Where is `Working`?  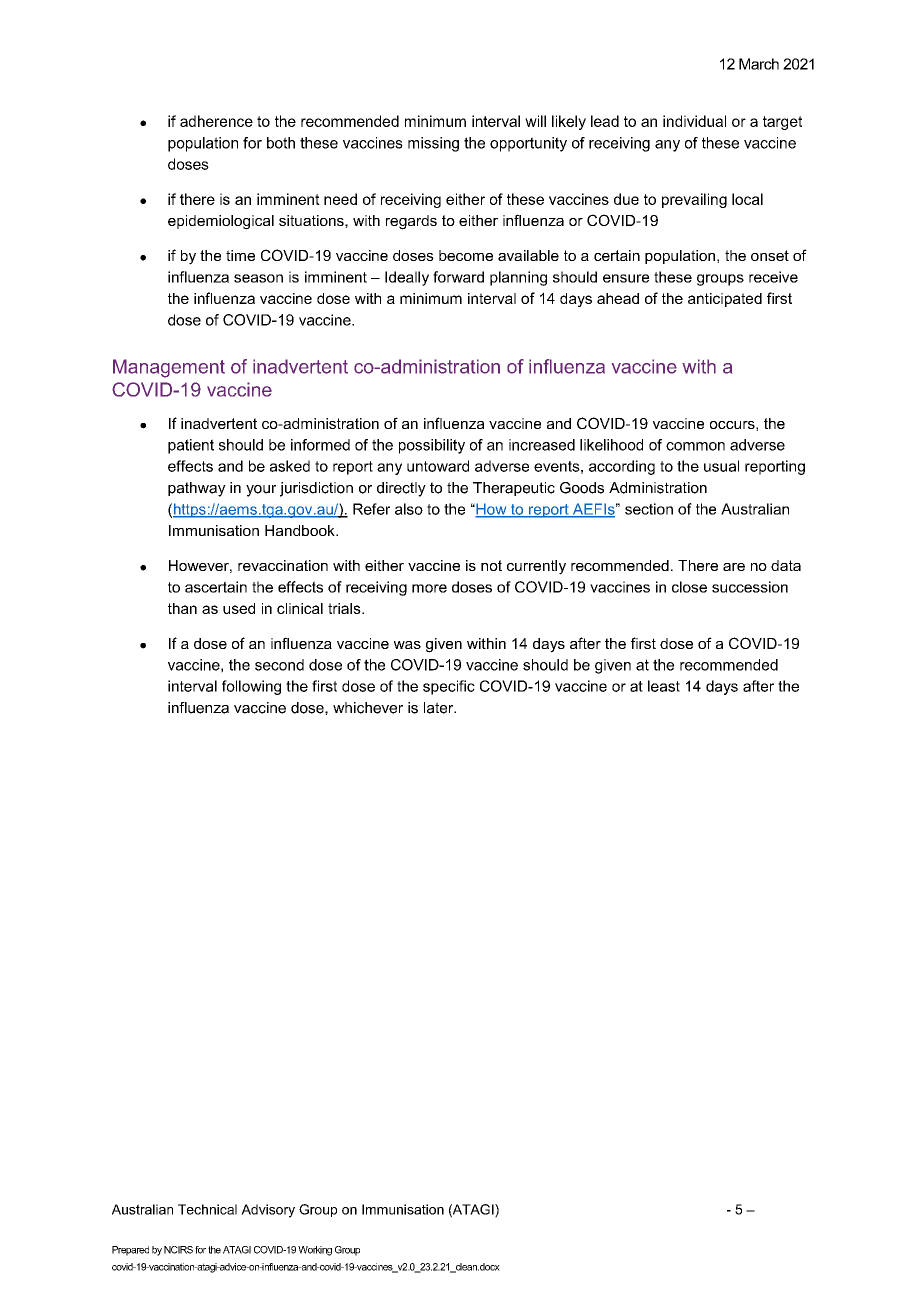
Working is located at coordinates (315, 1251).
